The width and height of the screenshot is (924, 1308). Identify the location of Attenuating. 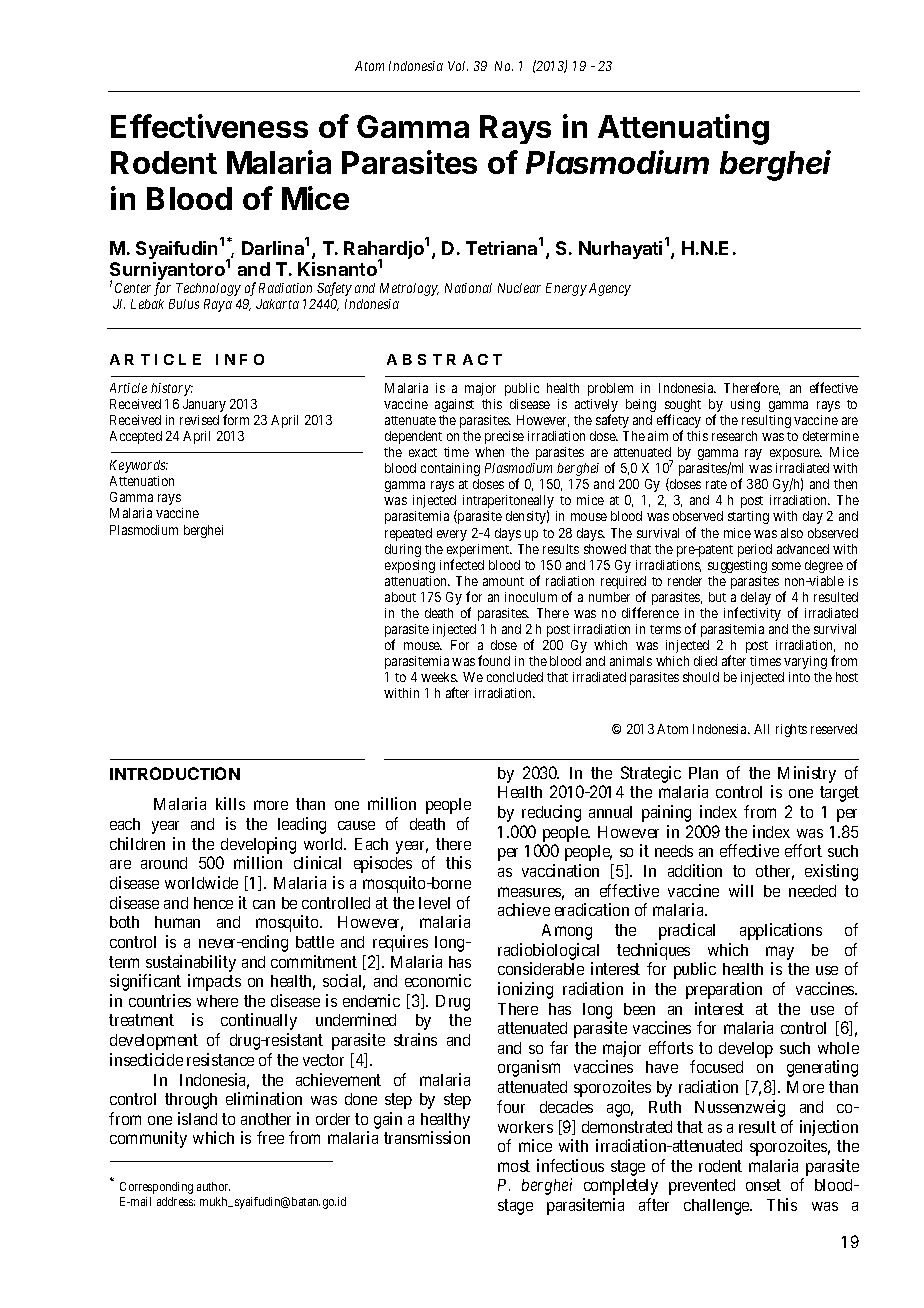
(683, 129).
